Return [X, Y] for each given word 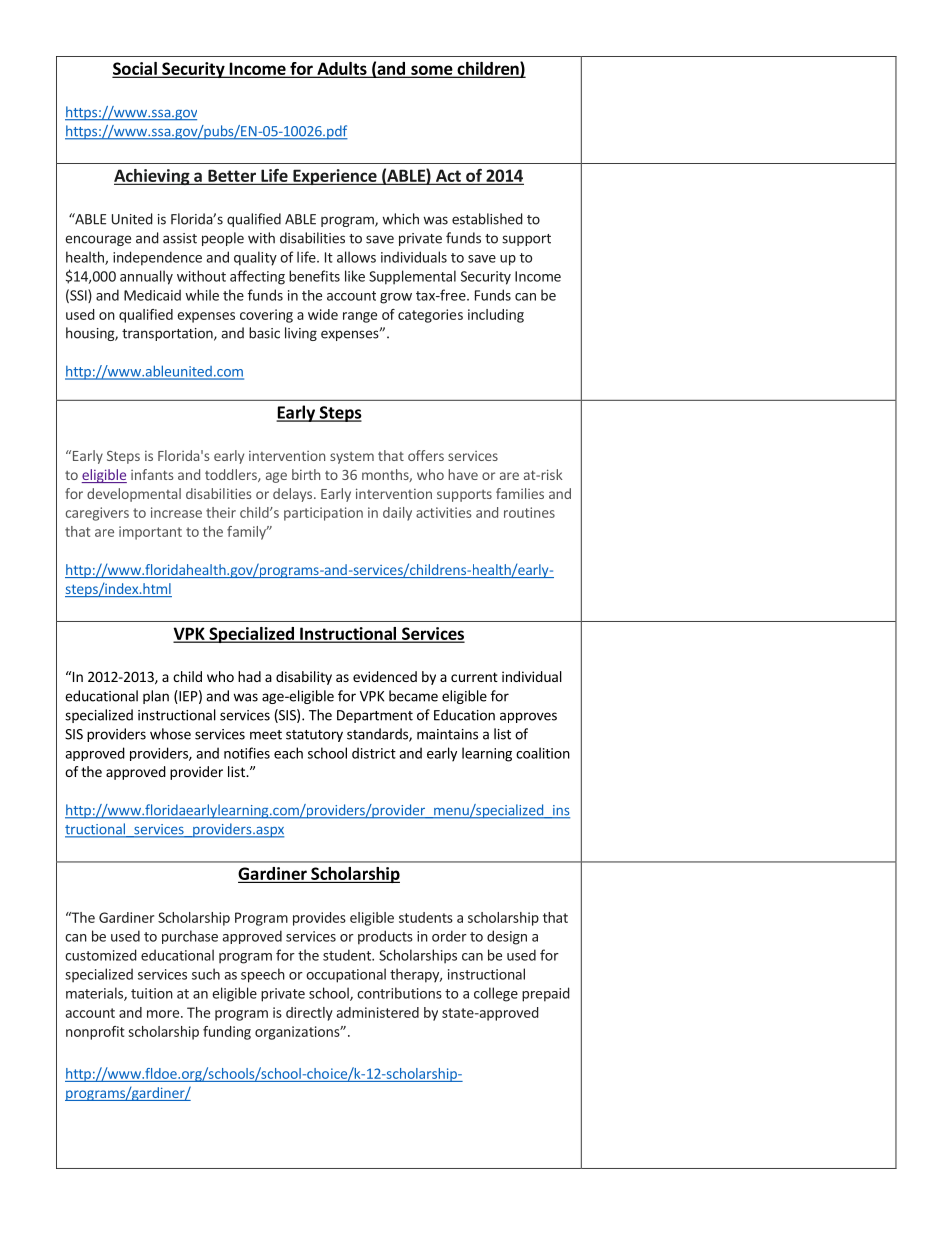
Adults [342, 69]
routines [529, 512]
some [432, 71]
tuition [152, 993]
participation [323, 514]
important [150, 533]
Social [136, 69]
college [496, 994]
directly [309, 1014]
